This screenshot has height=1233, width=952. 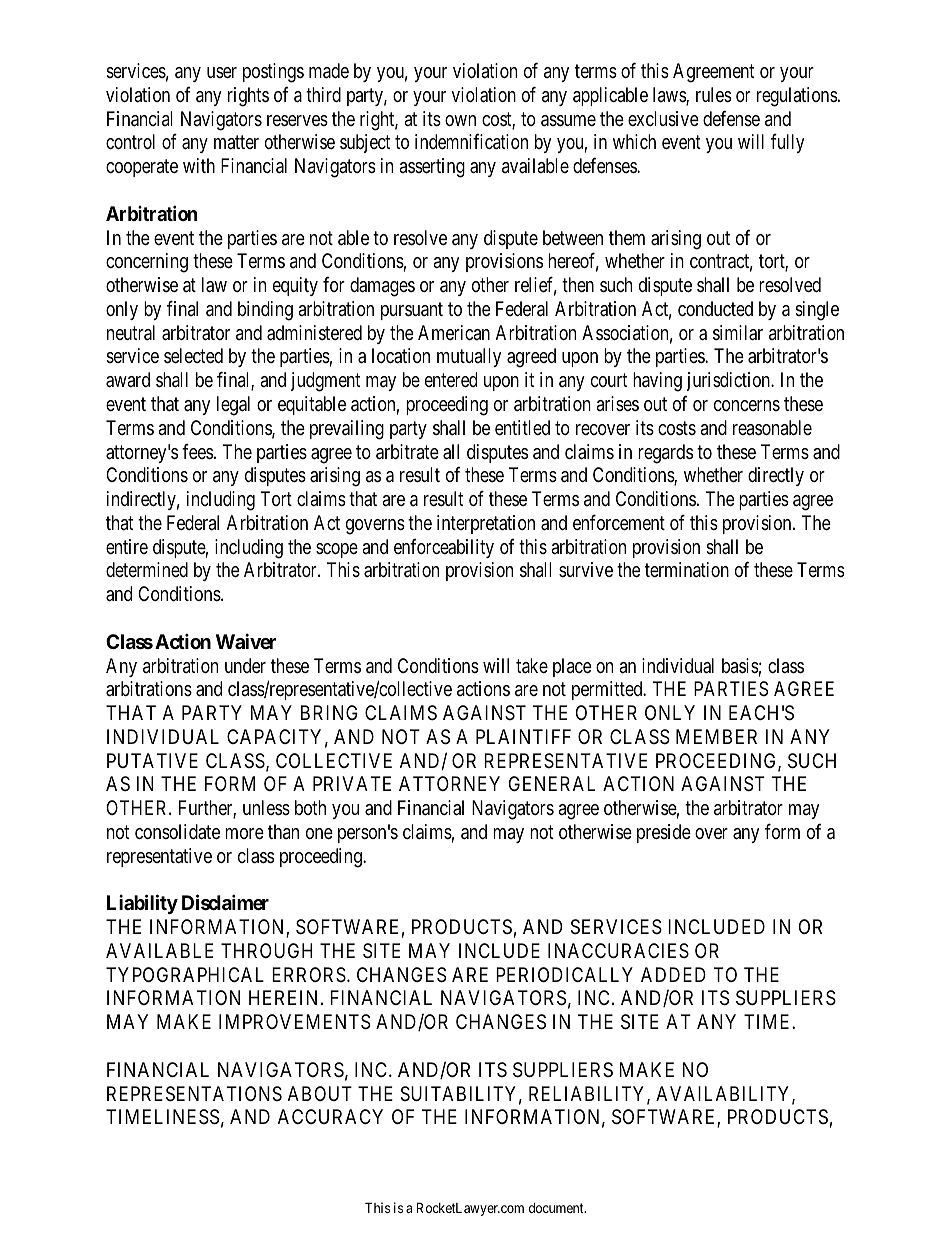 I want to click on REPRESENTATIONS, so click(x=194, y=1094).
